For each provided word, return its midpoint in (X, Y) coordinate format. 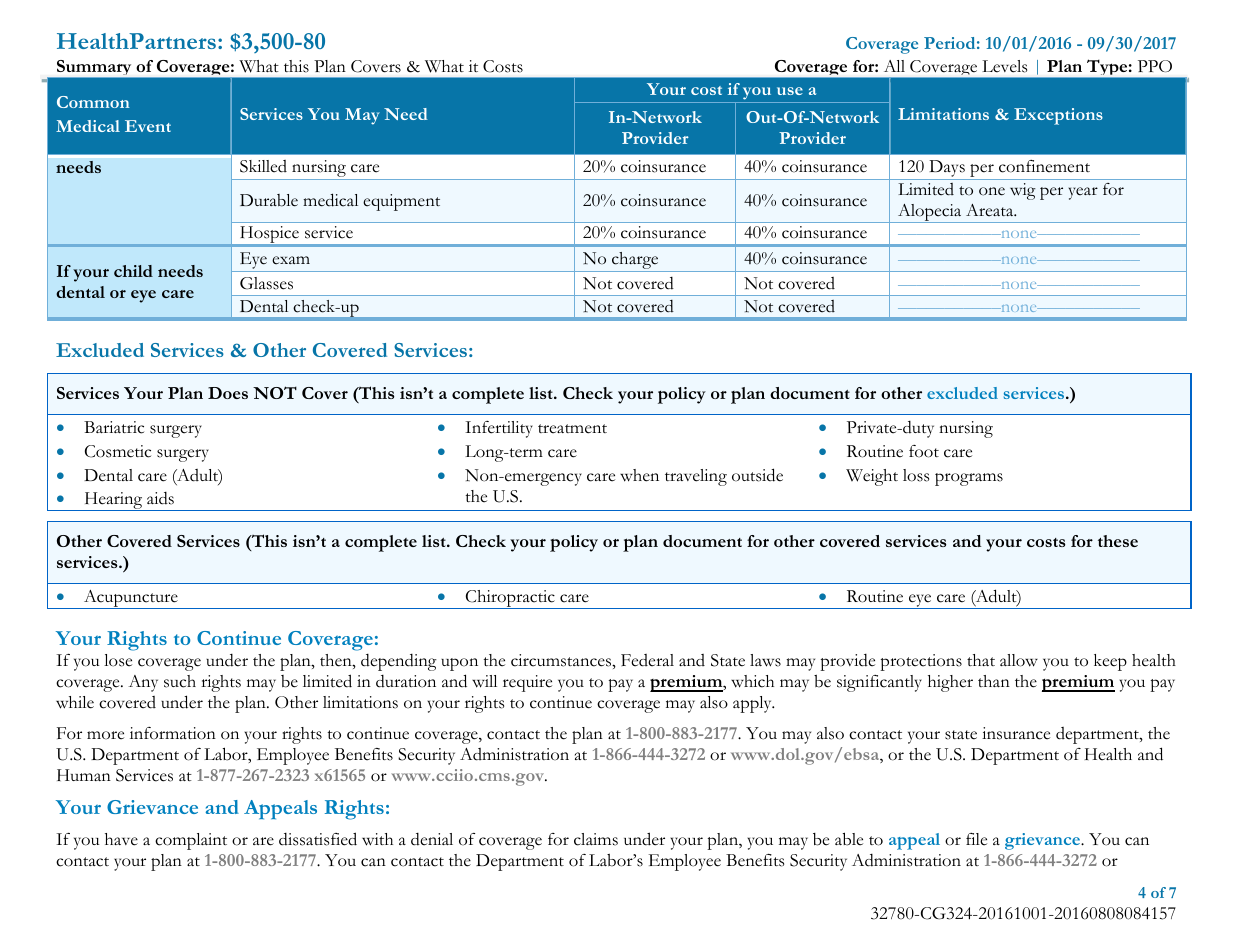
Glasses (266, 283)
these (1118, 541)
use (790, 91)
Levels (1004, 66)
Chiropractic (510, 599)
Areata (991, 210)
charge (635, 262)
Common (93, 102)
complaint (191, 841)
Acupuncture (130, 599)
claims (596, 839)
